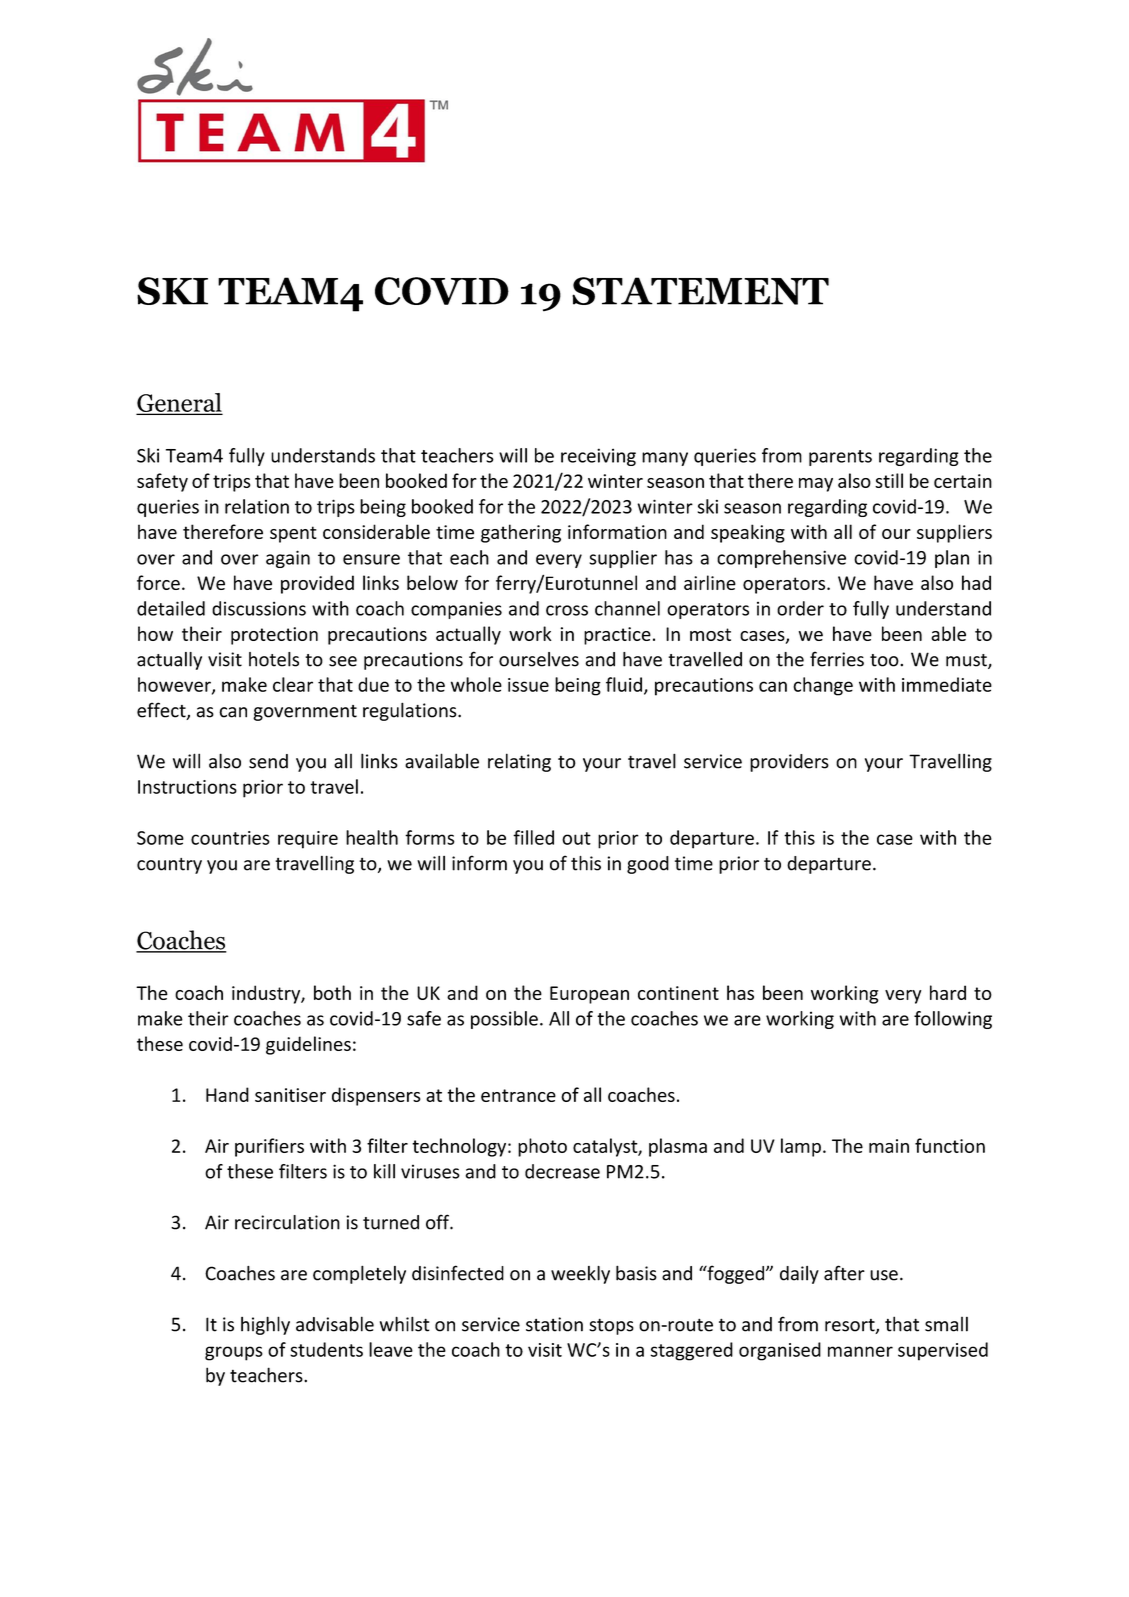  What do you see at coordinates (265, 1325) in the page?
I see `highly` at bounding box center [265, 1325].
